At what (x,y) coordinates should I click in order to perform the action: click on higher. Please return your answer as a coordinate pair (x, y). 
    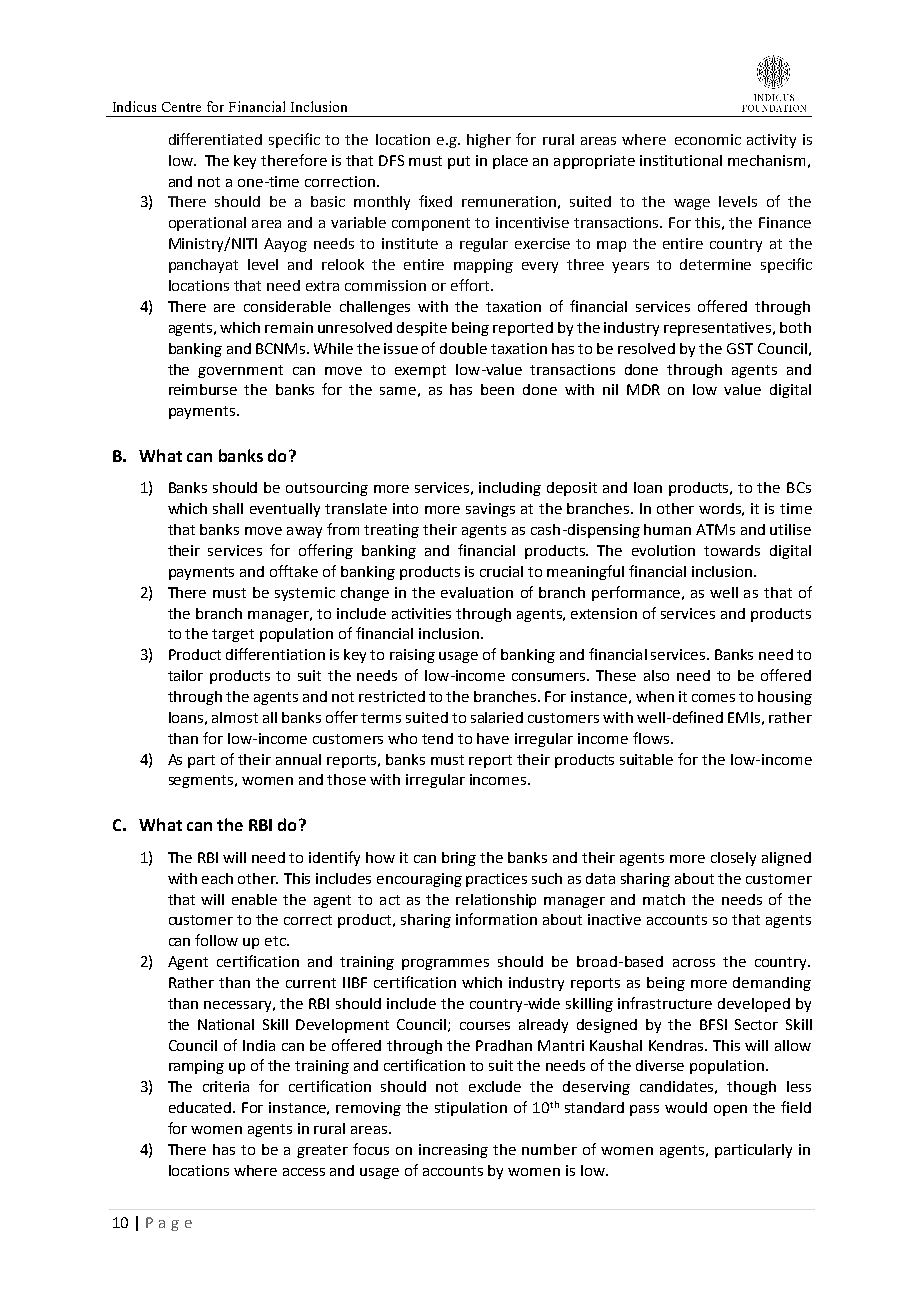
    Looking at the image, I should click on (489, 141).
